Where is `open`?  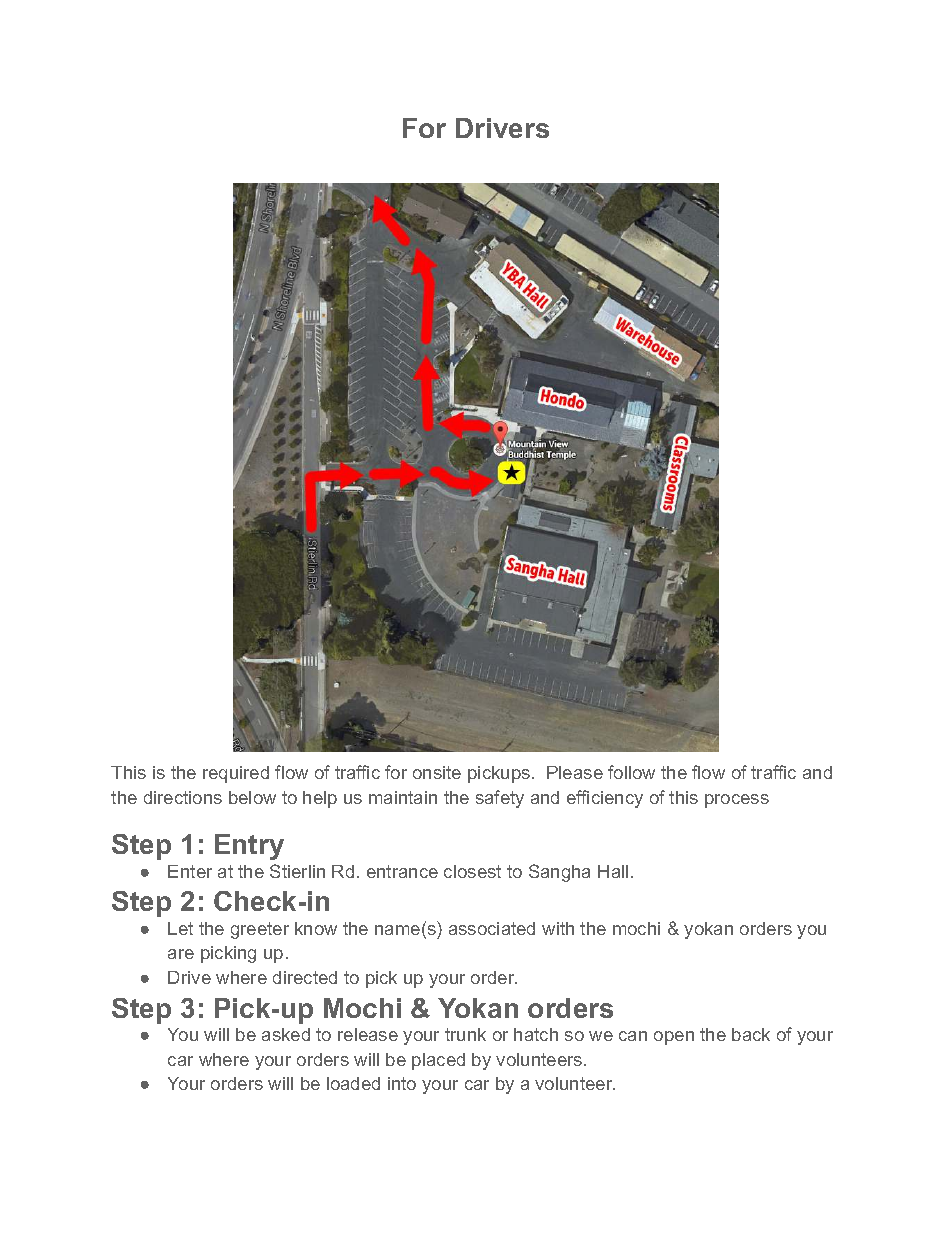
open is located at coordinates (674, 1038).
